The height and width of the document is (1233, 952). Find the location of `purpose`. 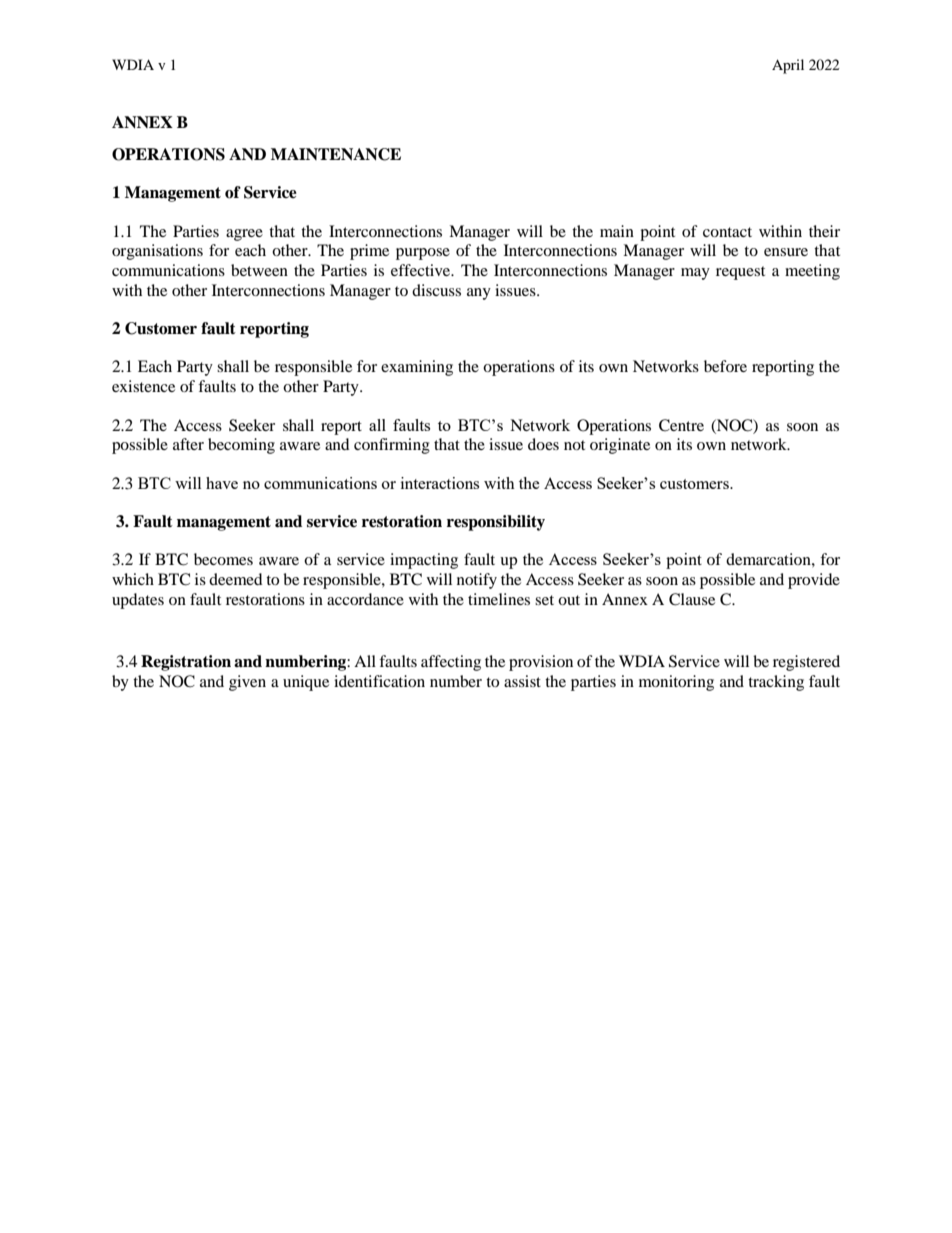

purpose is located at coordinates (423, 254).
